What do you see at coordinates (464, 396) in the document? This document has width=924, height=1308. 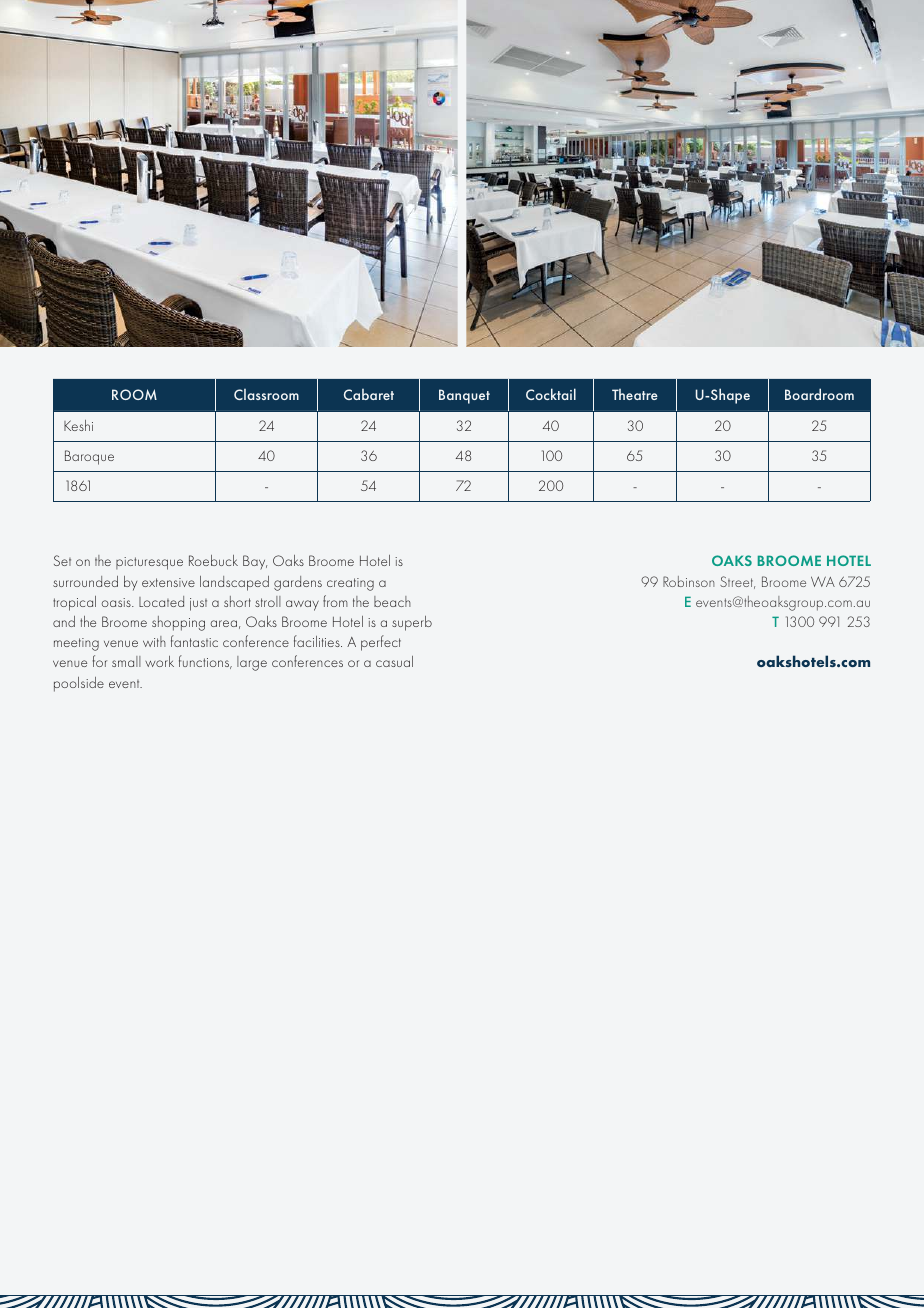 I see `Banquet` at bounding box center [464, 396].
